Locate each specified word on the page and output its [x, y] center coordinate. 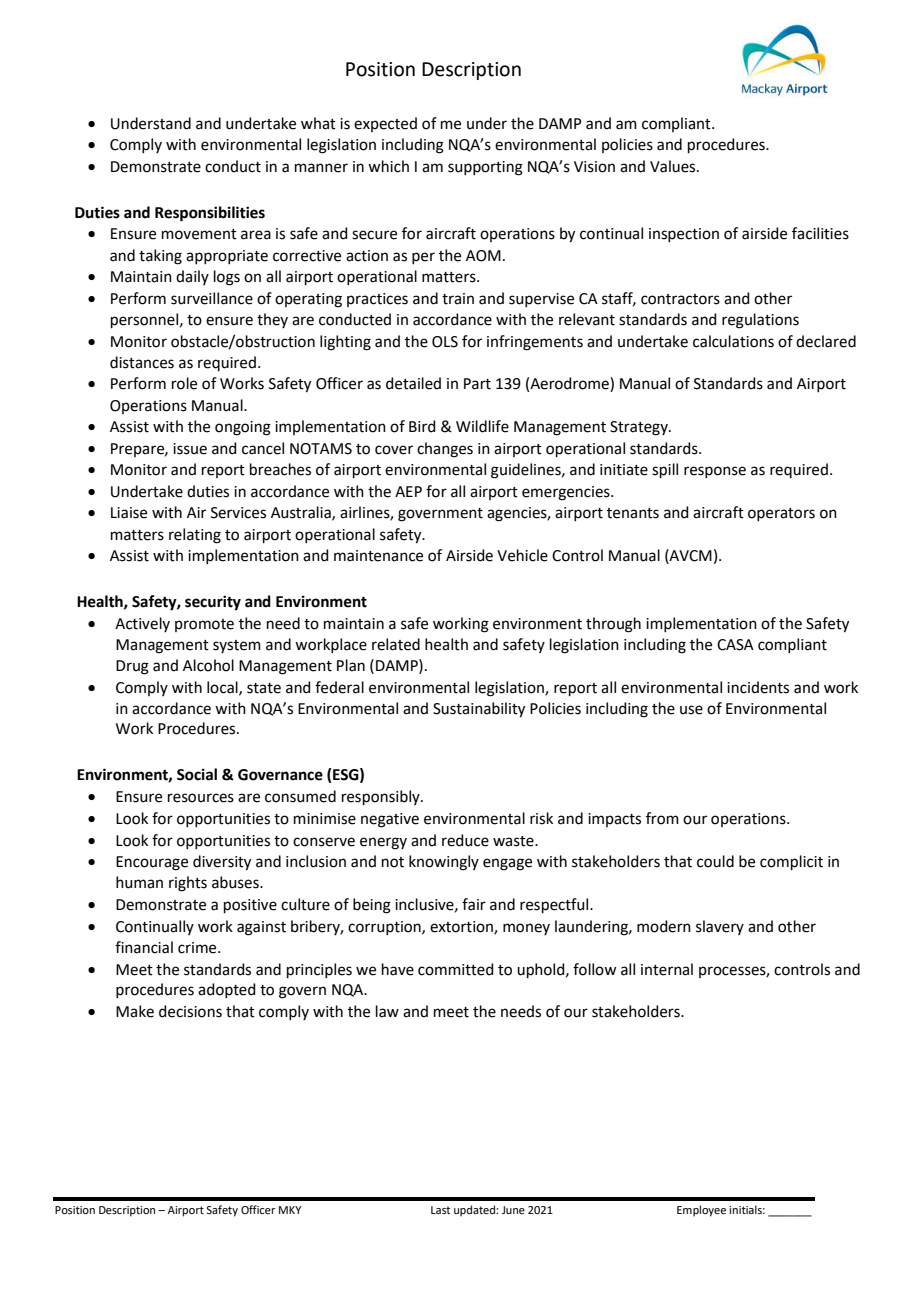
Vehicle [522, 555]
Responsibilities [210, 214]
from [662, 818]
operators [781, 514]
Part [477, 384]
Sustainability [479, 710]
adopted [227, 990]
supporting [485, 168]
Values [674, 166]
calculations [733, 341]
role [184, 383]
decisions [190, 1011]
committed [456, 969]
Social [197, 774]
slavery [720, 927]
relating [195, 536]
